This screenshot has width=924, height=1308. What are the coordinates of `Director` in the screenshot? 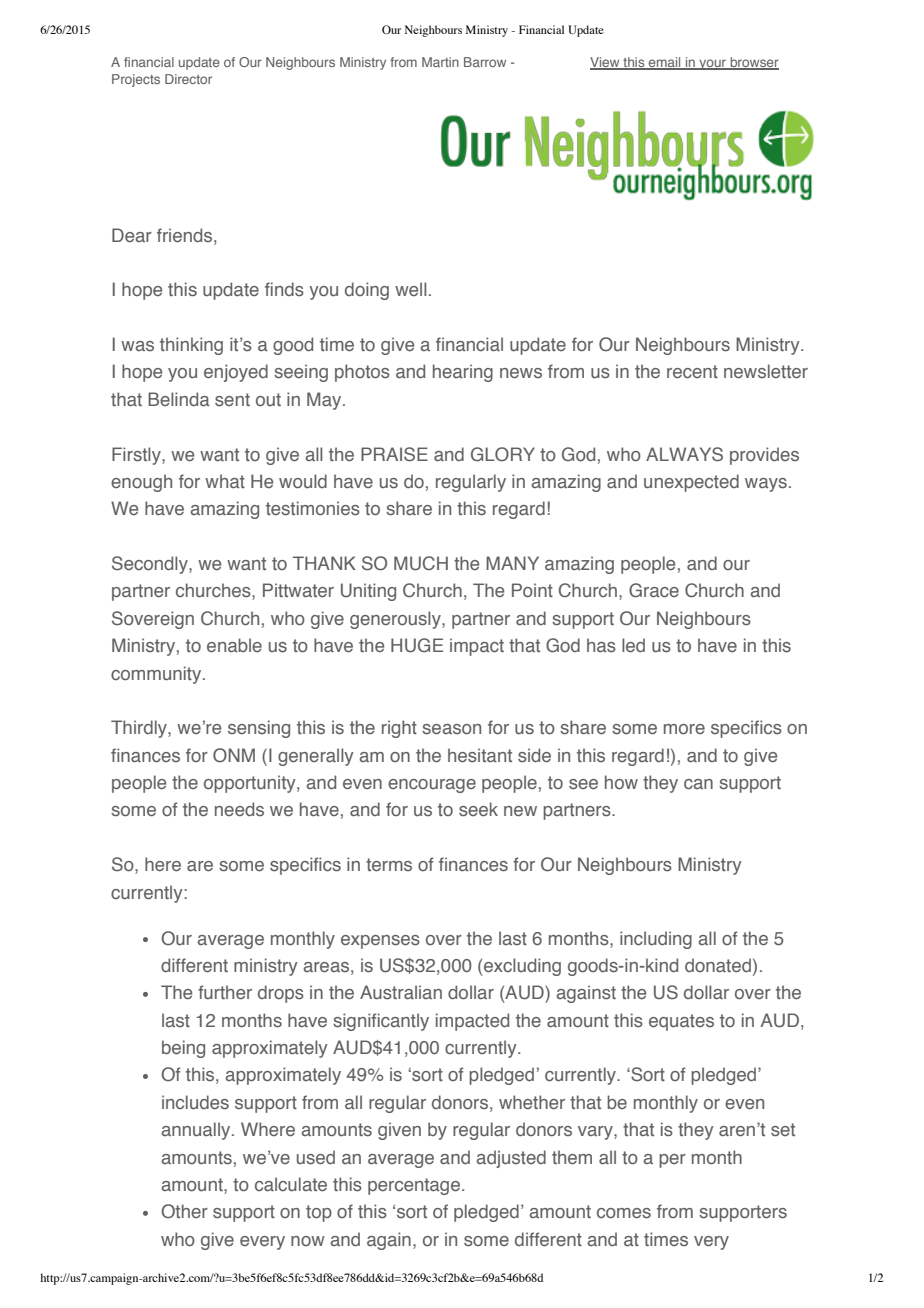 It's located at (188, 79).
